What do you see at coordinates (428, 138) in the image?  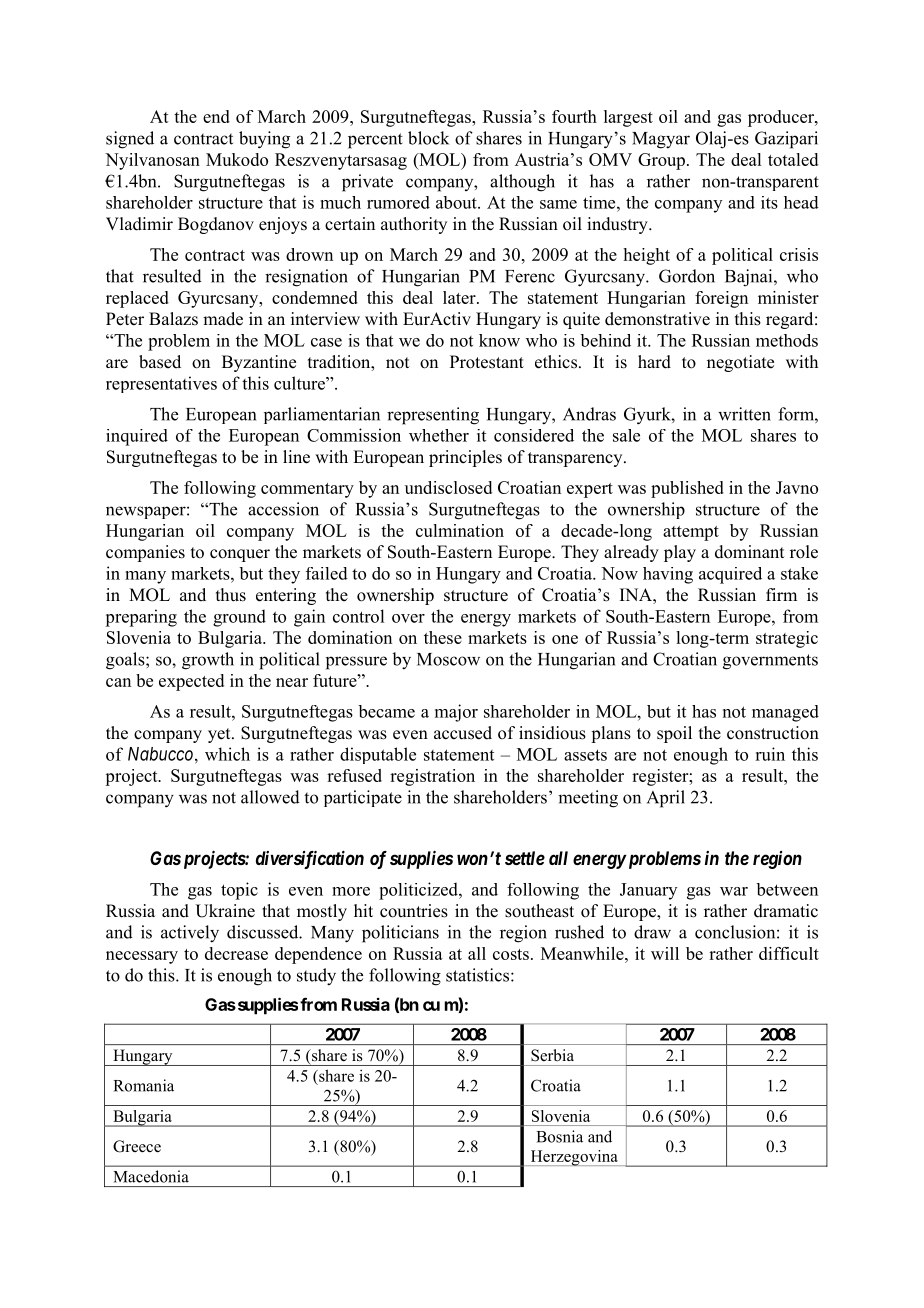 I see `block` at bounding box center [428, 138].
